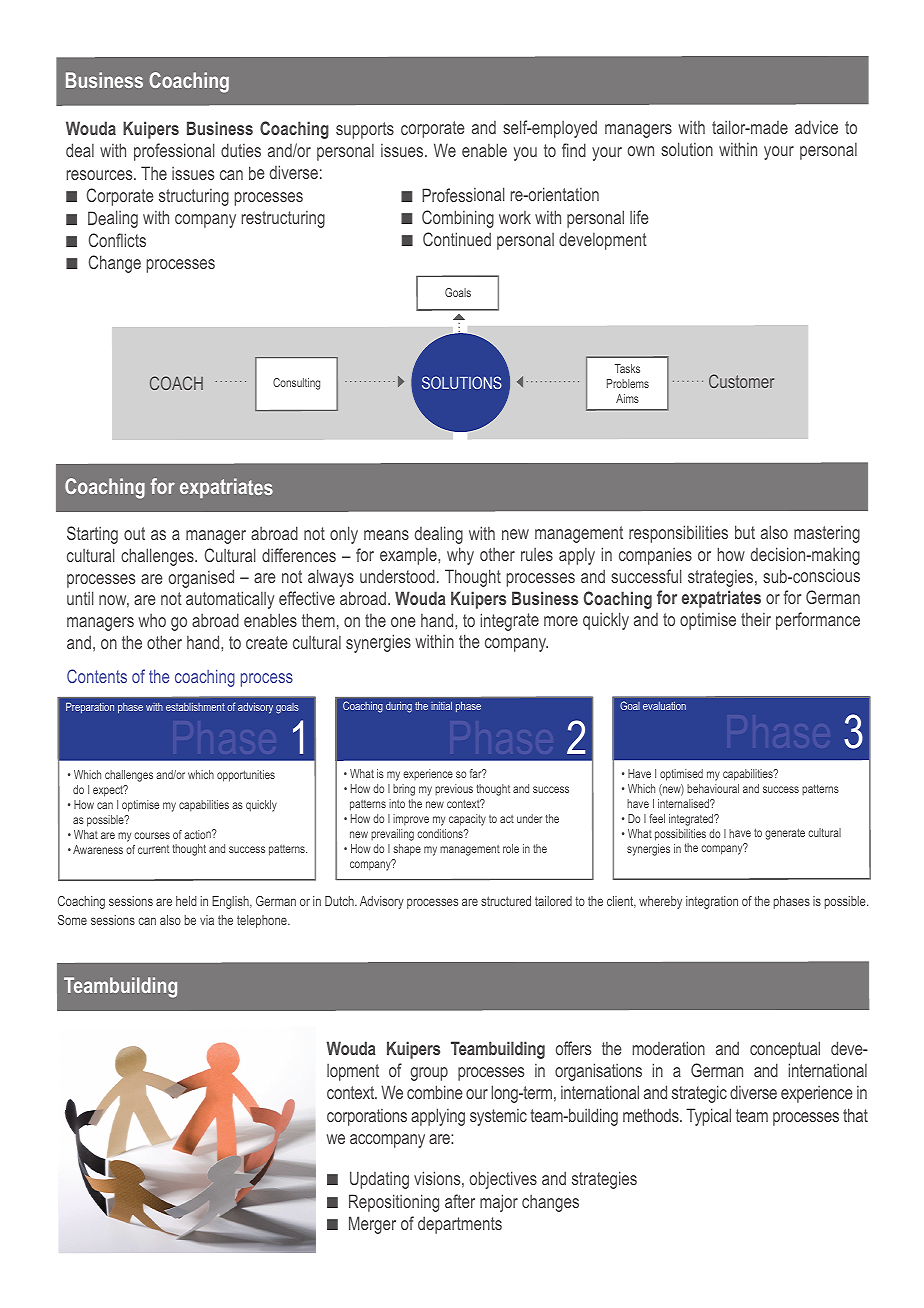  Describe the element at coordinates (296, 384) in the screenshot. I see `Consulting` at that location.
